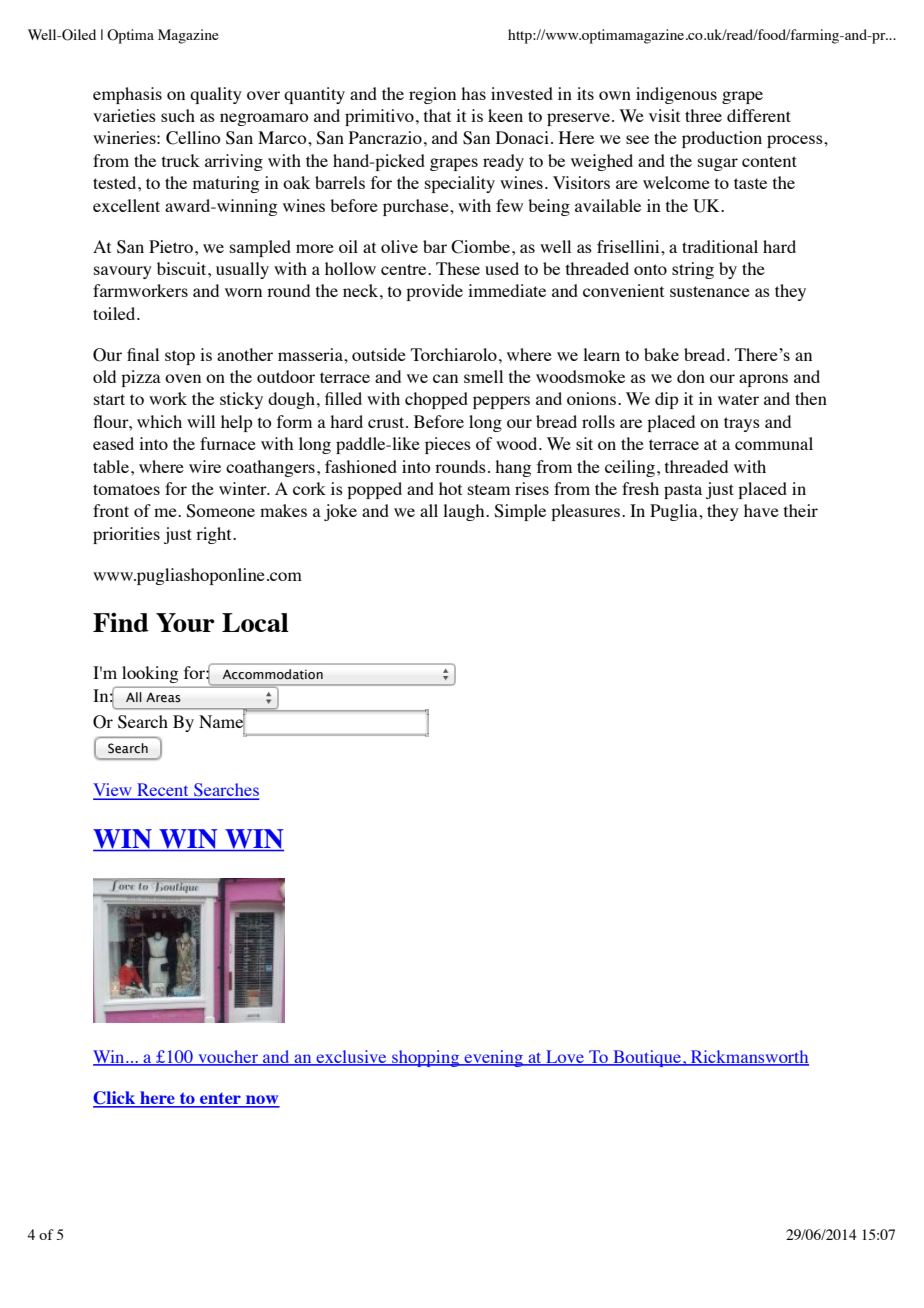 This page has width=924, height=1308. I want to click on production, so click(722, 139).
